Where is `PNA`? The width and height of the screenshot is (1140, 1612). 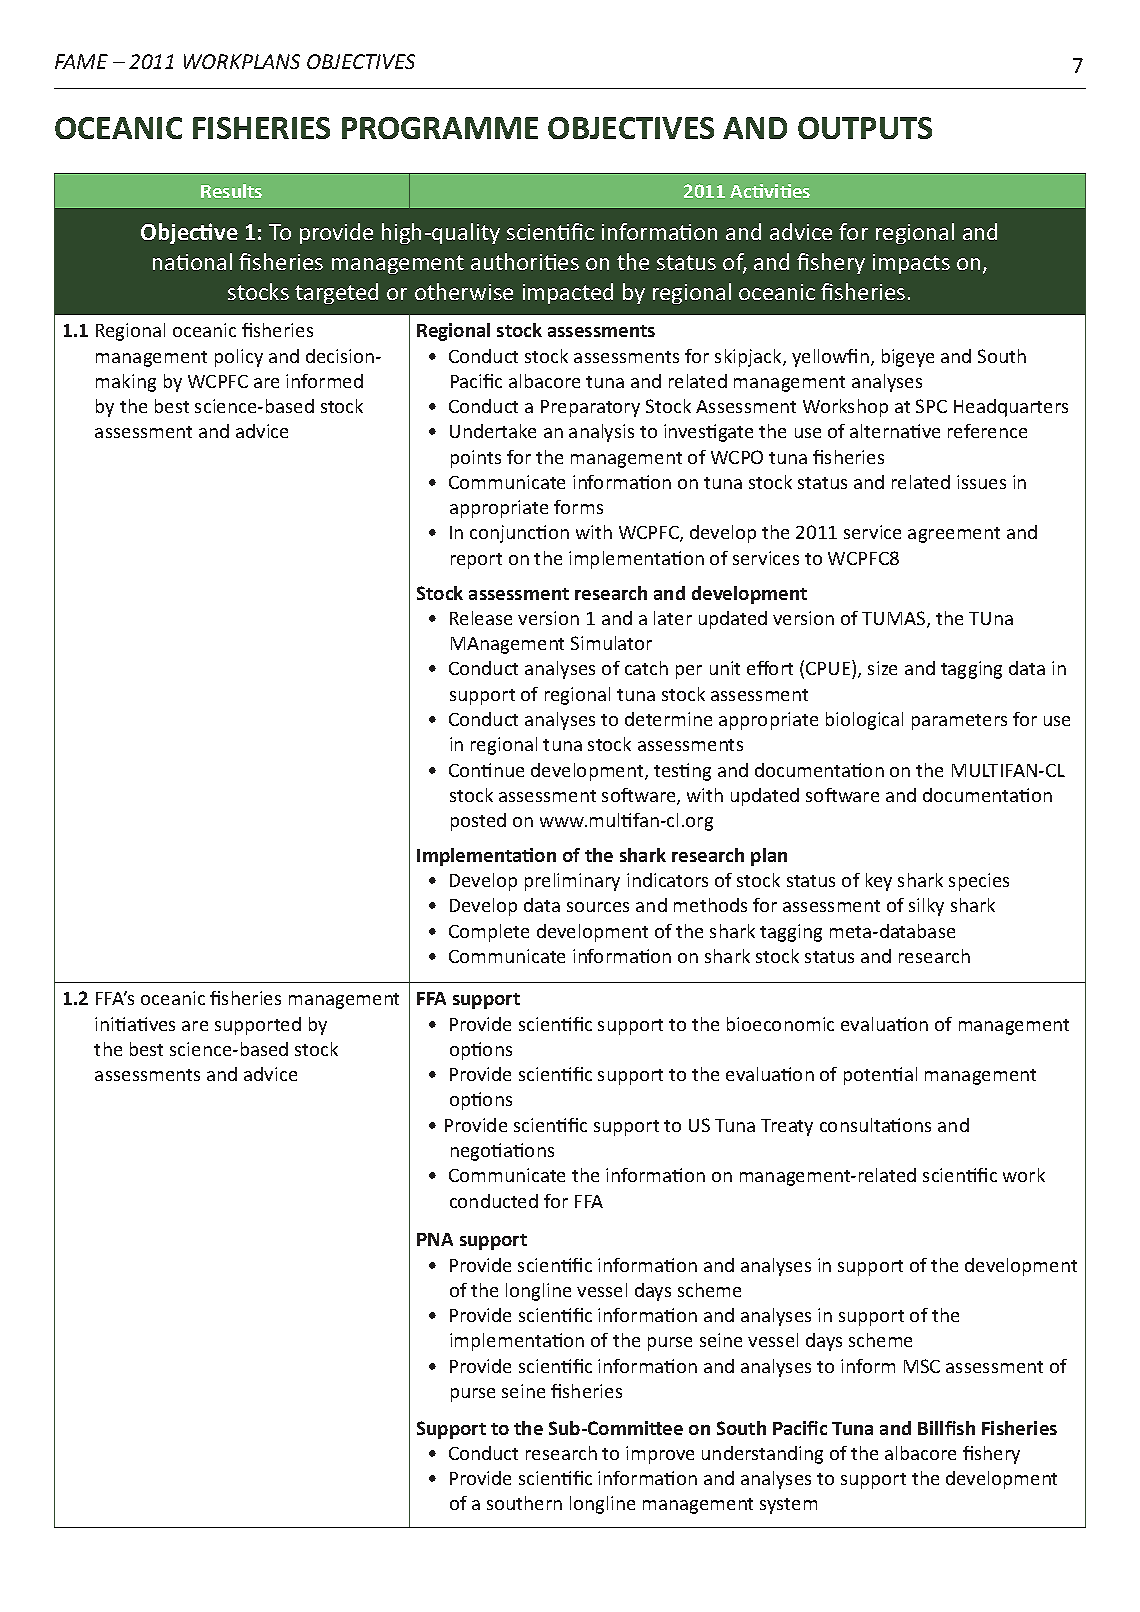 PNA is located at coordinates (435, 1239).
